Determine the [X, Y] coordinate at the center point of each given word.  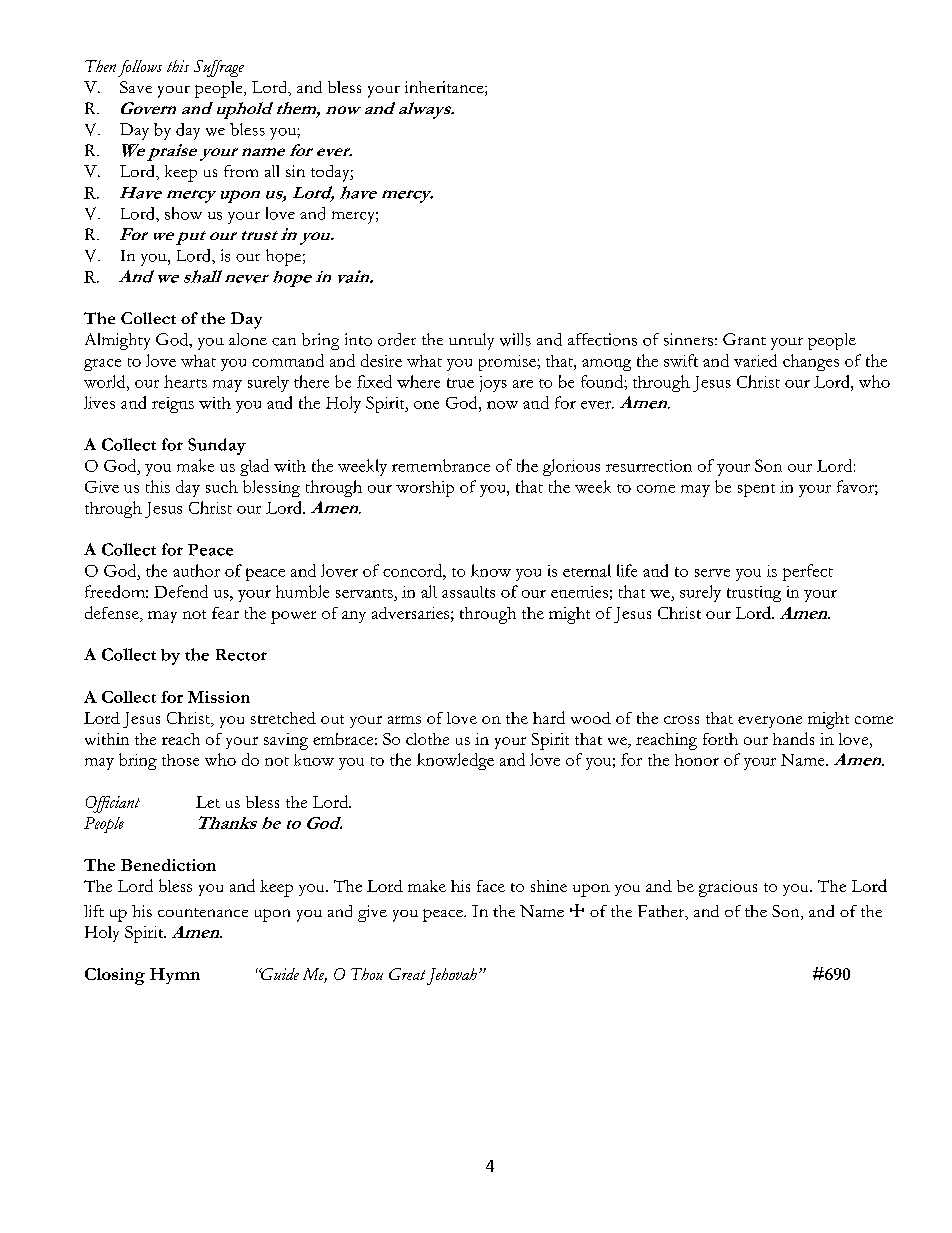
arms [404, 720]
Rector [241, 655]
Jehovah [452, 976]
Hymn [175, 976]
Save [136, 87]
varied [755, 360]
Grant [744, 339]
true [460, 383]
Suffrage [219, 68]
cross [681, 720]
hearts [185, 381]
